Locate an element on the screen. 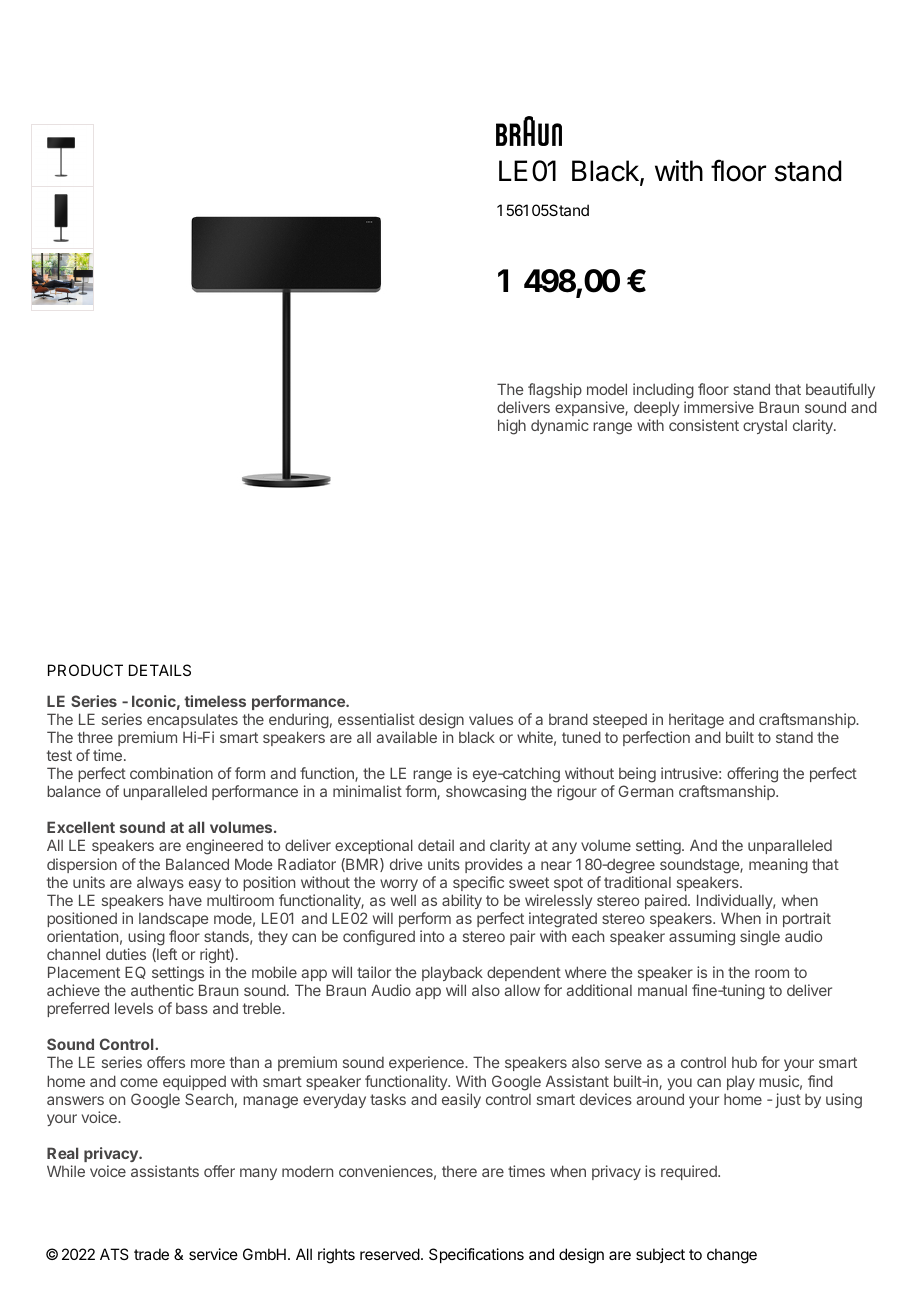  dynamic is located at coordinates (560, 426).
